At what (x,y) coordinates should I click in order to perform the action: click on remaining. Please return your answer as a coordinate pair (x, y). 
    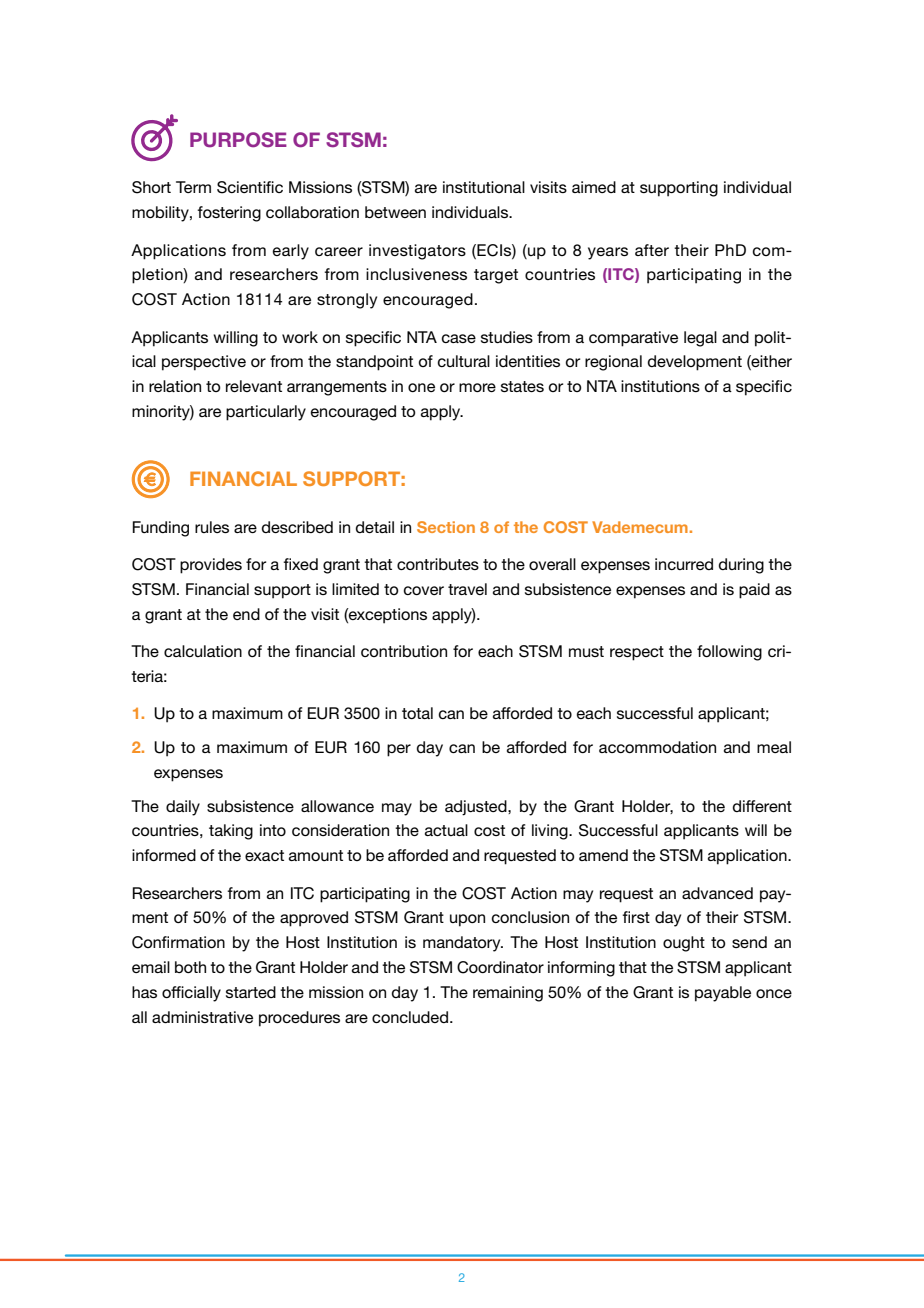
    Looking at the image, I should click on (508, 994).
